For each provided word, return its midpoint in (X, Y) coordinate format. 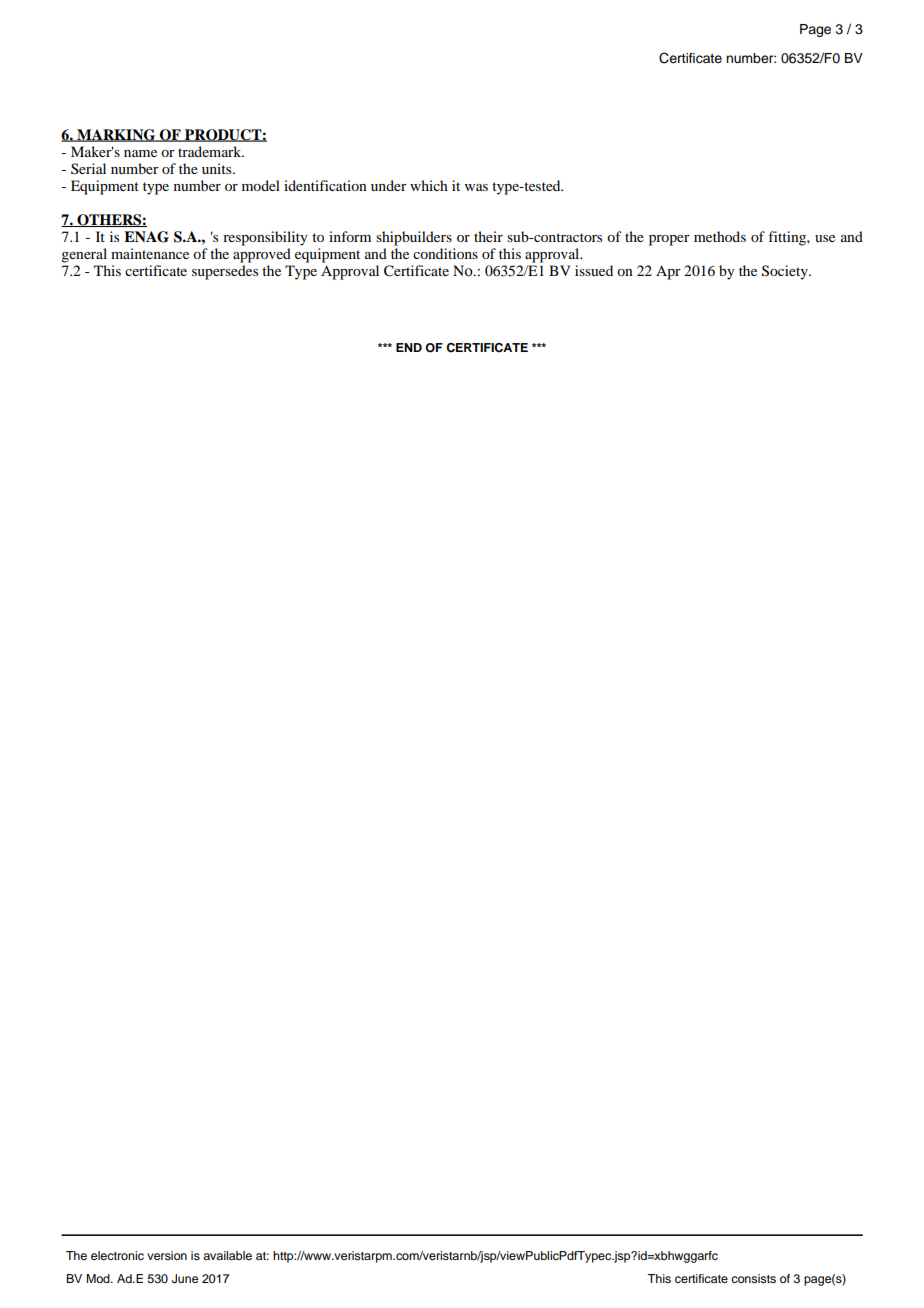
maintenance (150, 253)
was (476, 187)
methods (720, 236)
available (227, 1255)
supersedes (225, 272)
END (409, 347)
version (167, 1255)
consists (753, 1278)
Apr (668, 272)
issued (594, 270)
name (140, 153)
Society (786, 272)
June (185, 1279)
